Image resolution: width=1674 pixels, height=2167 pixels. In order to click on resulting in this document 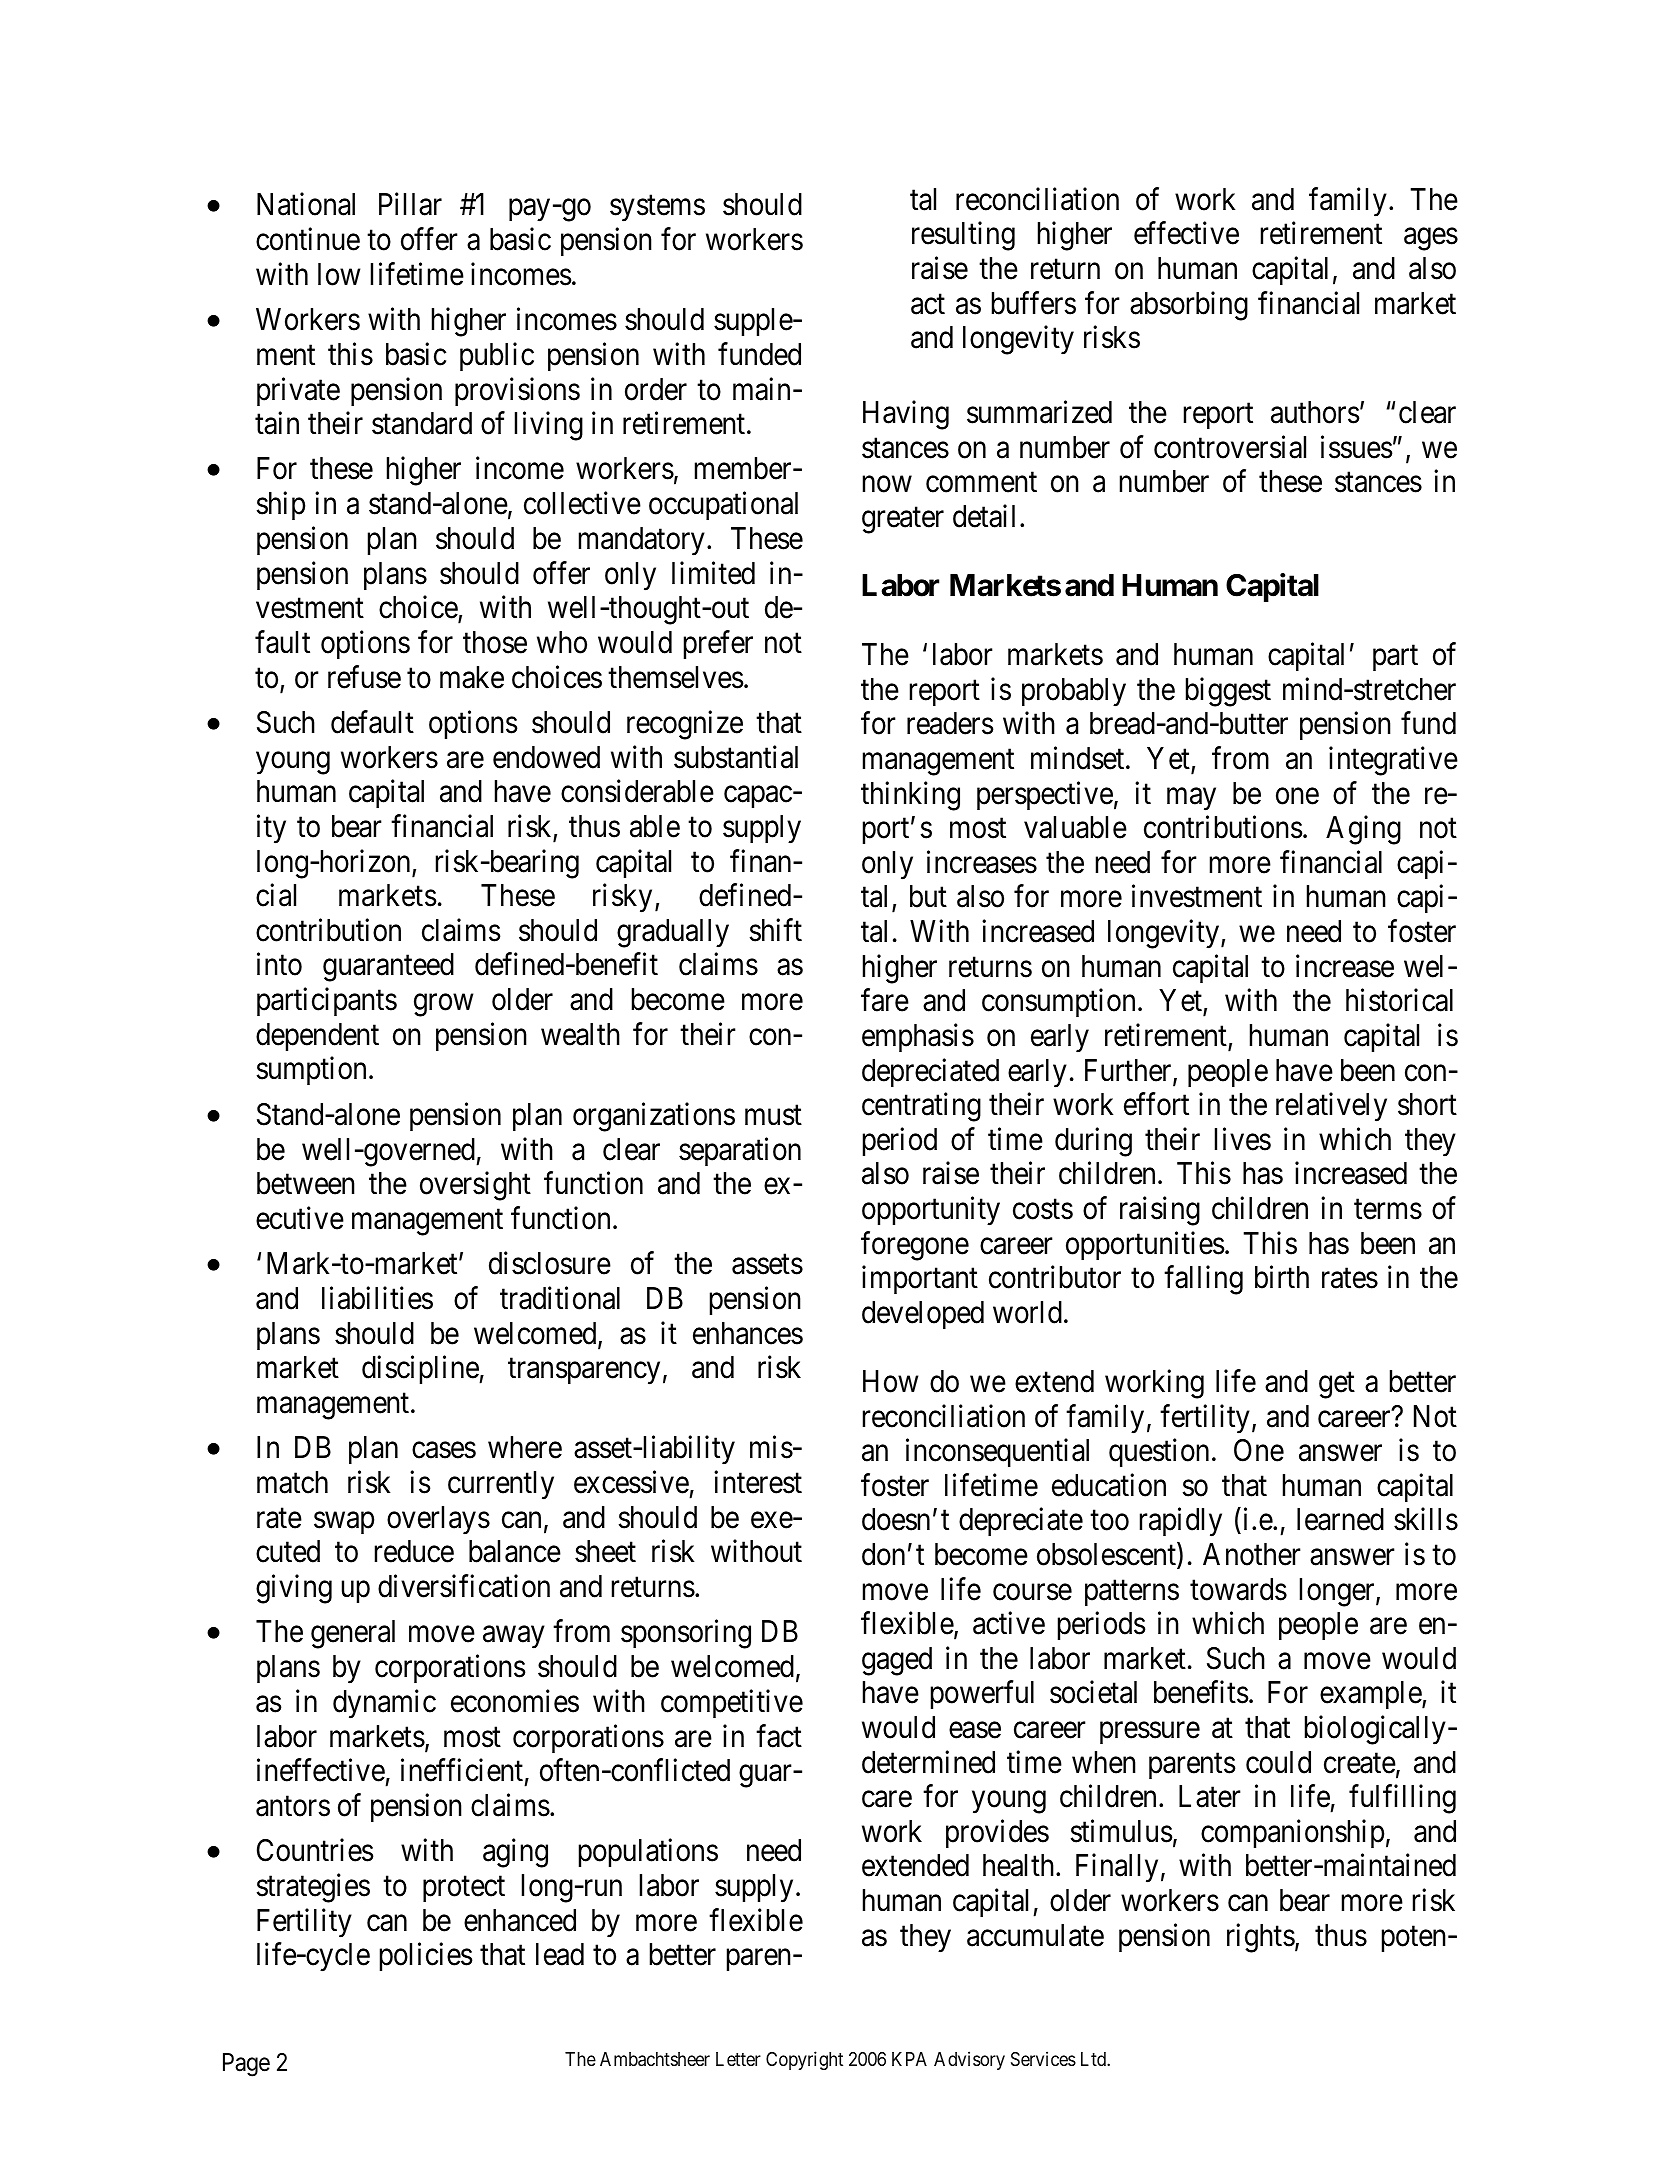, I will do `click(963, 236)`.
